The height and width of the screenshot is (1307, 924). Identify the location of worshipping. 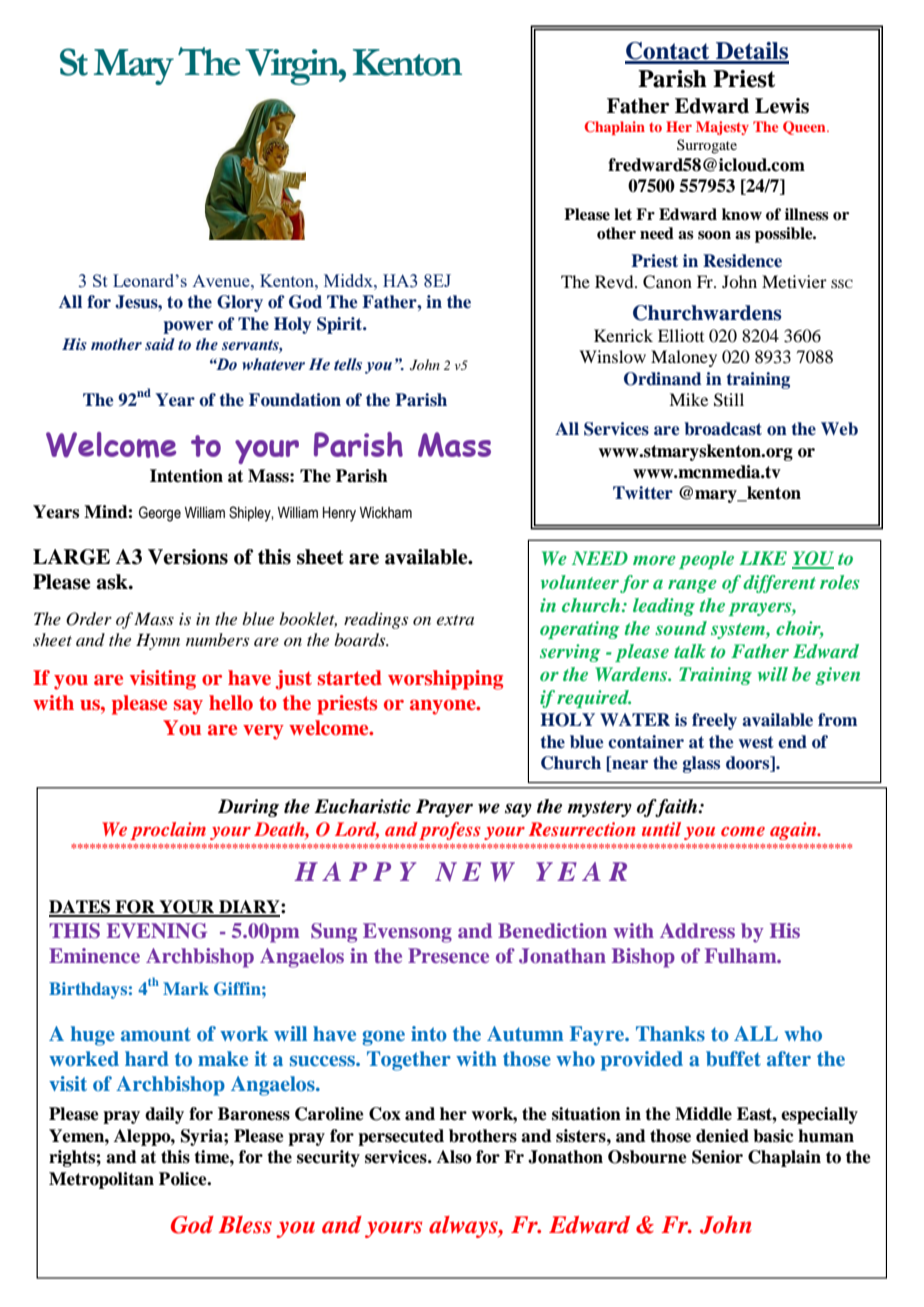
(445, 680).
